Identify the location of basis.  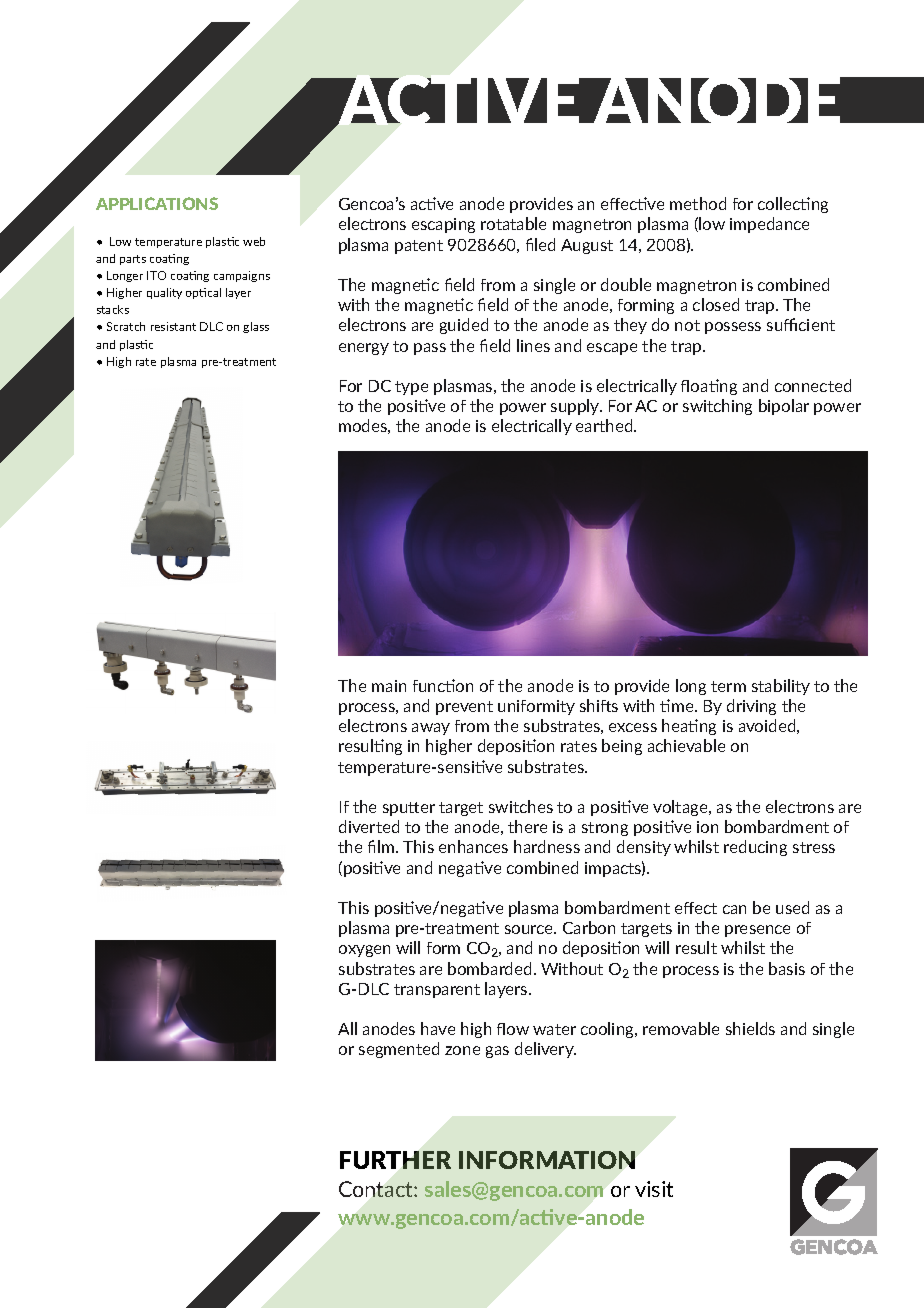
(787, 968).
